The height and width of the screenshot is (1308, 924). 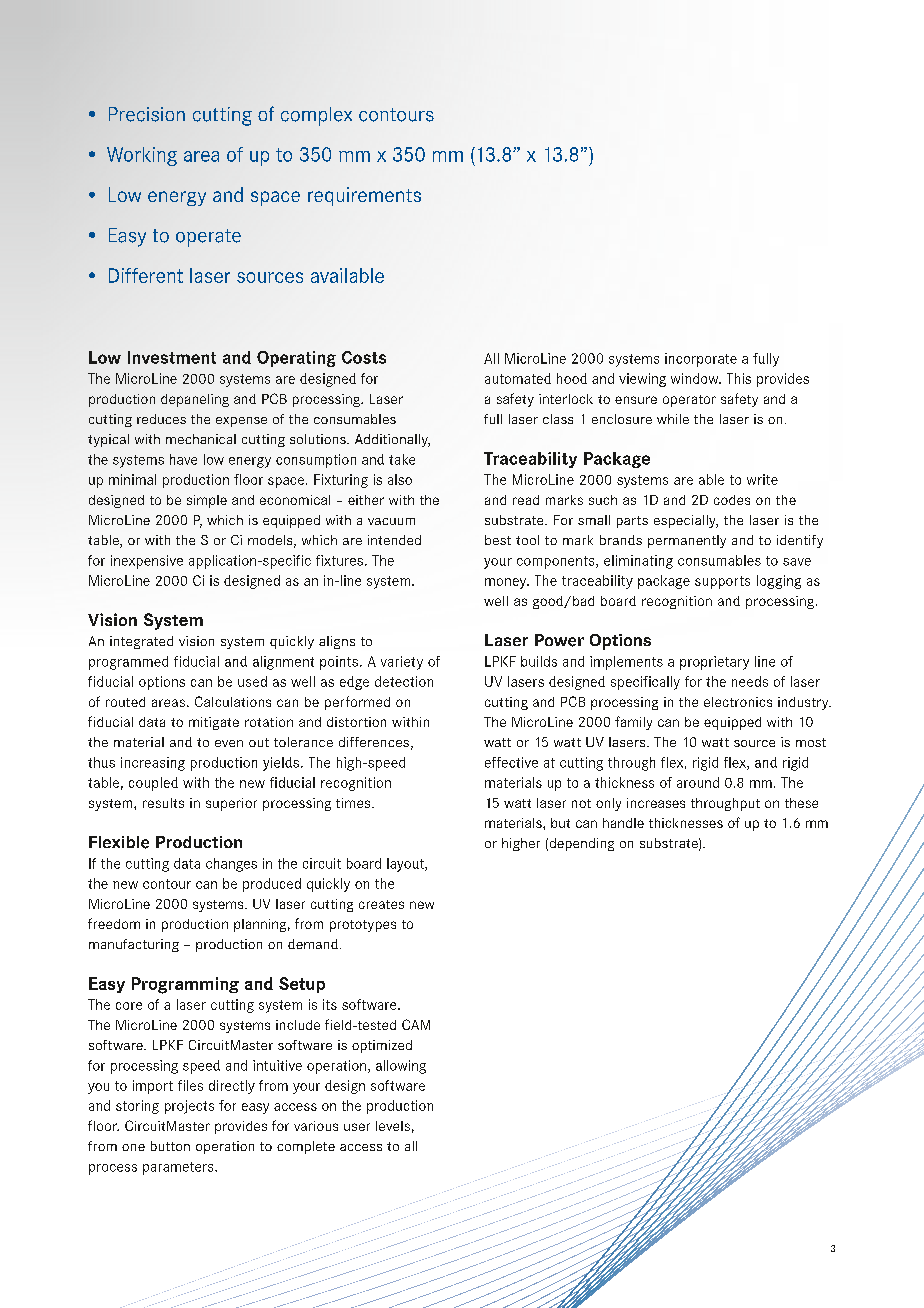 What do you see at coordinates (161, 419) in the screenshot?
I see `reduces` at bounding box center [161, 419].
